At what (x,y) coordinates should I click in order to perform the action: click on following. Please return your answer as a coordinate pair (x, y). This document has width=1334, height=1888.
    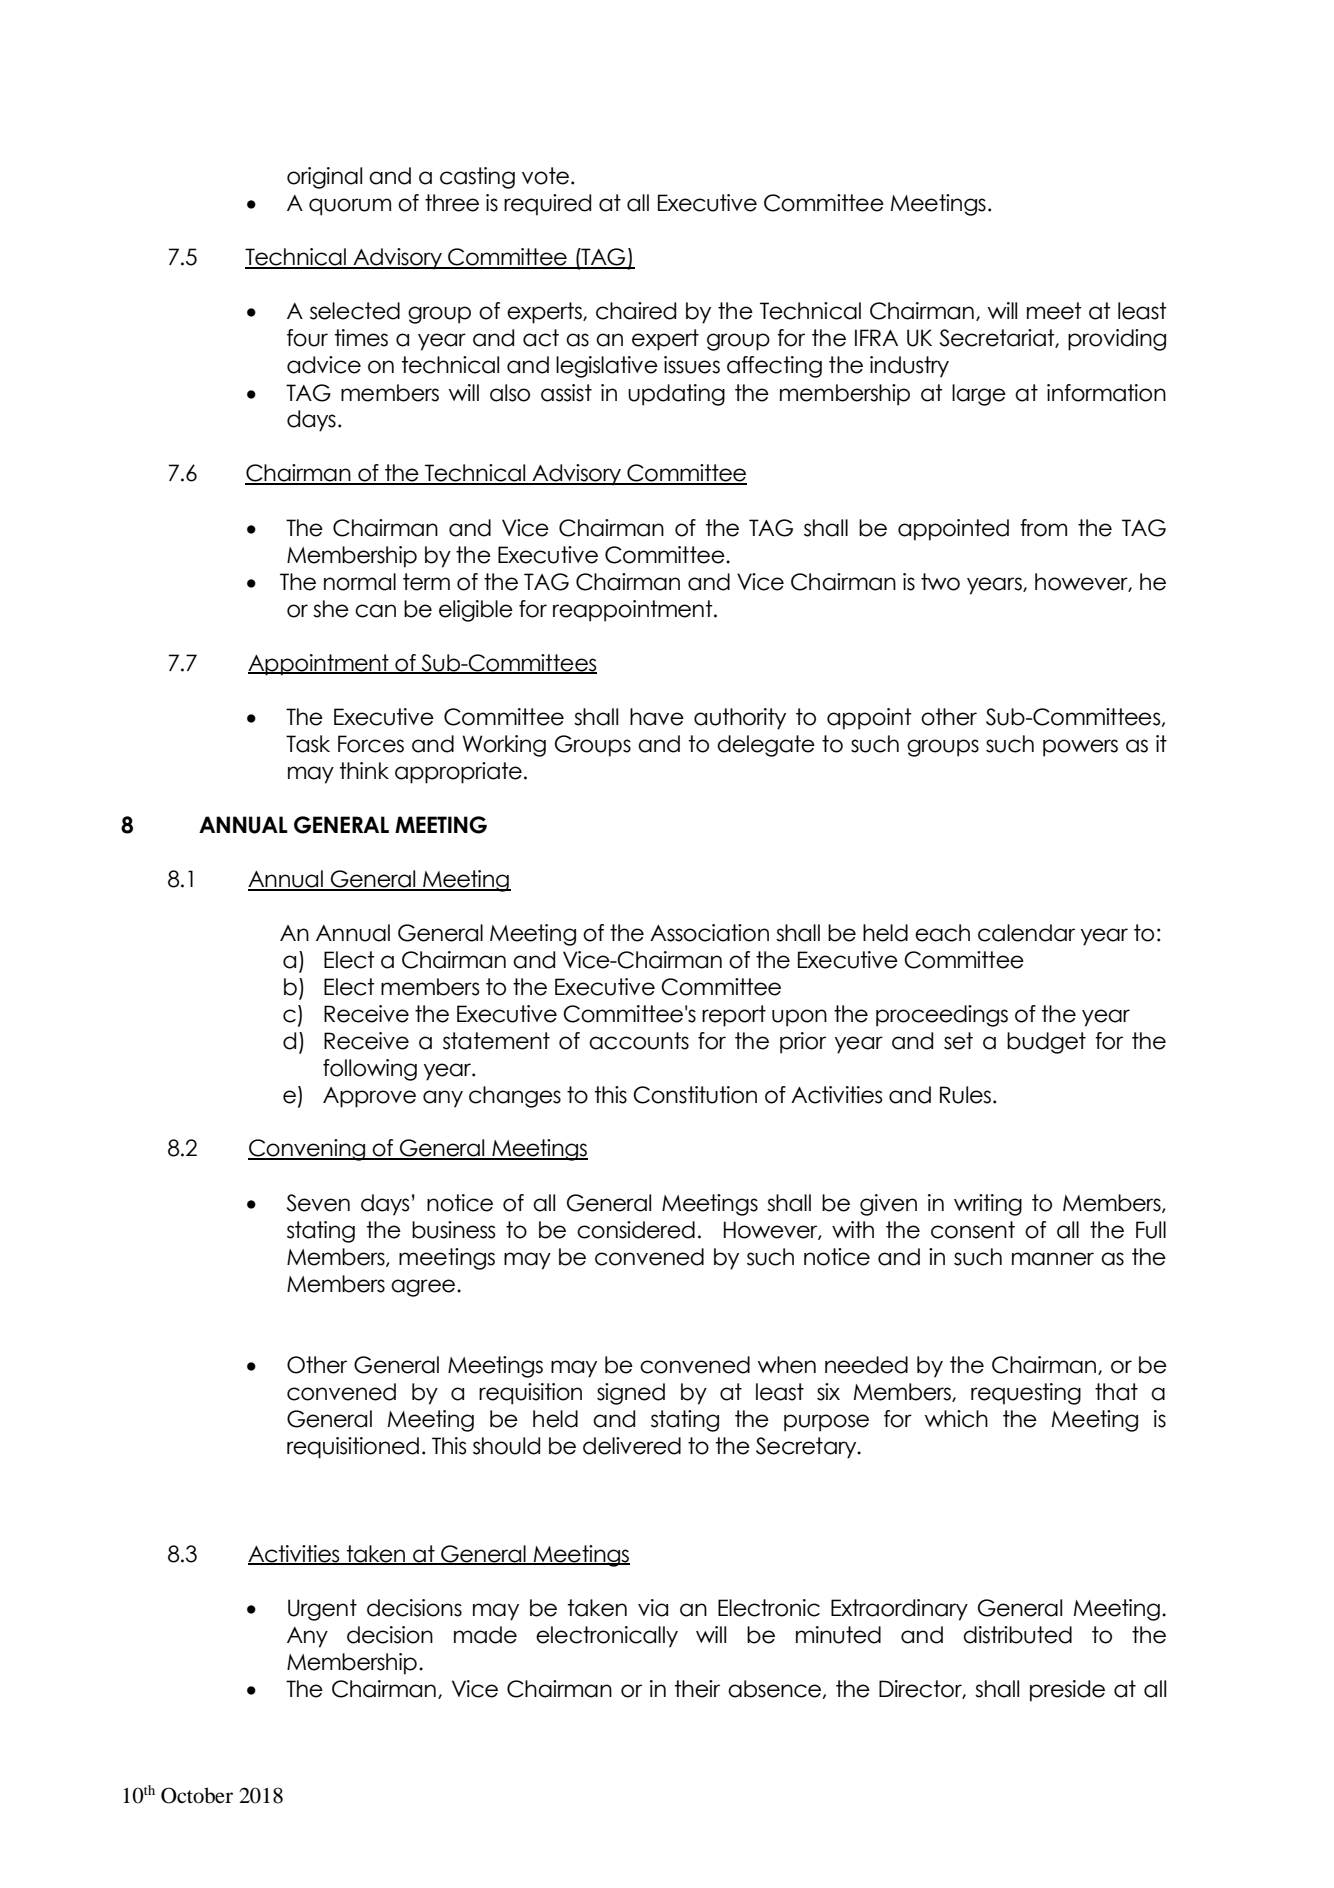
    Looking at the image, I should click on (370, 1070).
